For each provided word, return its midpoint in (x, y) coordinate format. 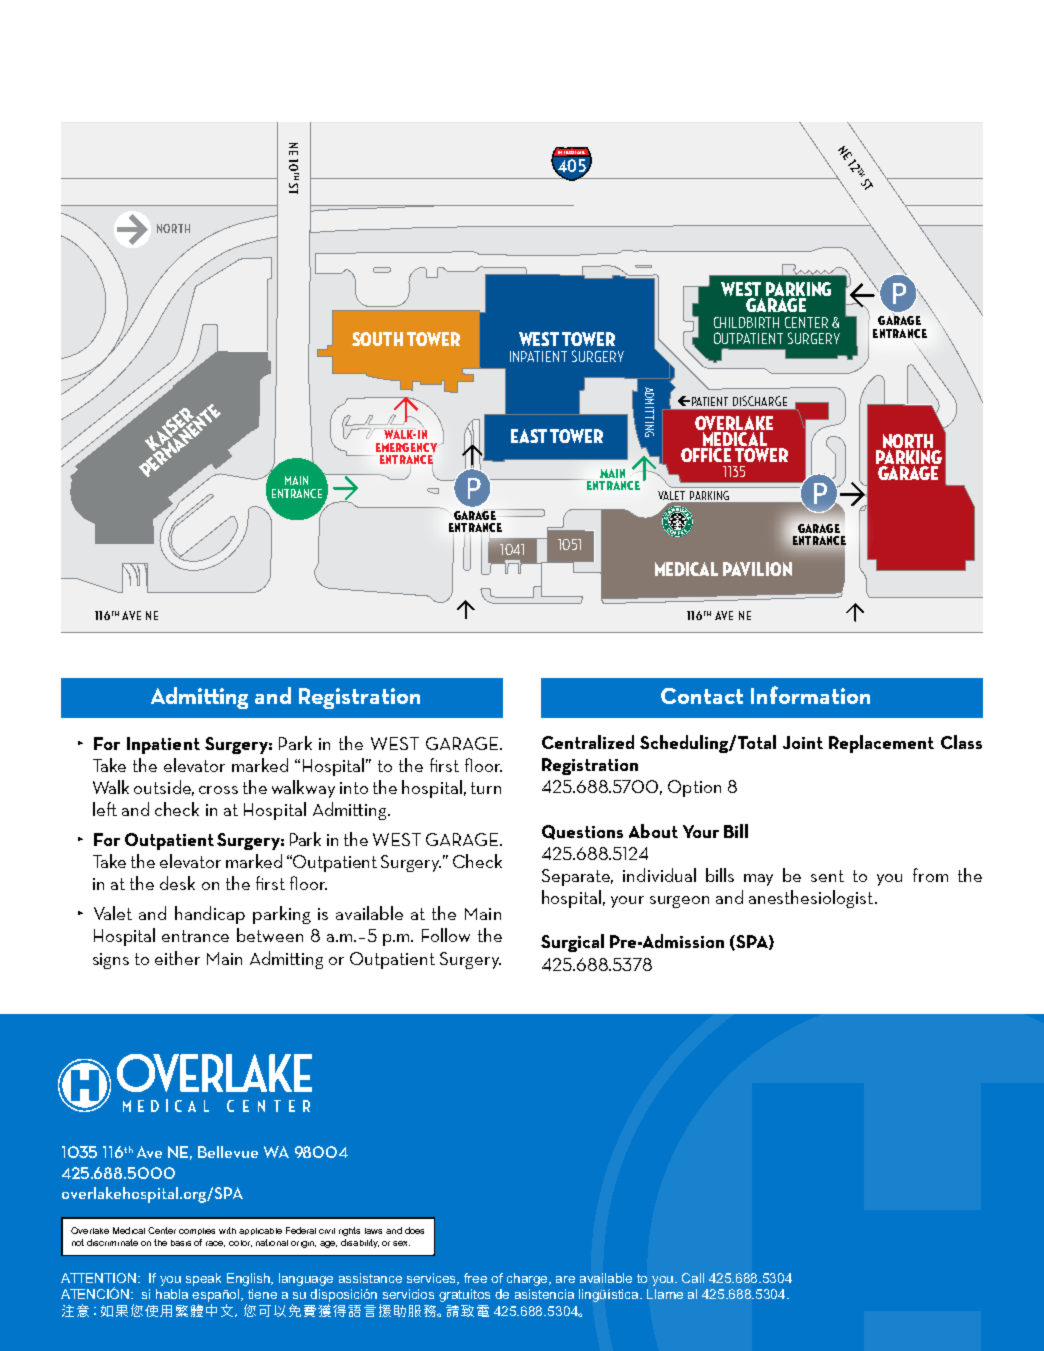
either (177, 958)
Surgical (572, 943)
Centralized (588, 742)
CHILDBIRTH (746, 322)
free (475, 1278)
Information (810, 695)
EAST (529, 436)
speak (203, 1279)
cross (218, 790)
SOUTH (377, 339)
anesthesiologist (811, 899)
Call (693, 1278)
